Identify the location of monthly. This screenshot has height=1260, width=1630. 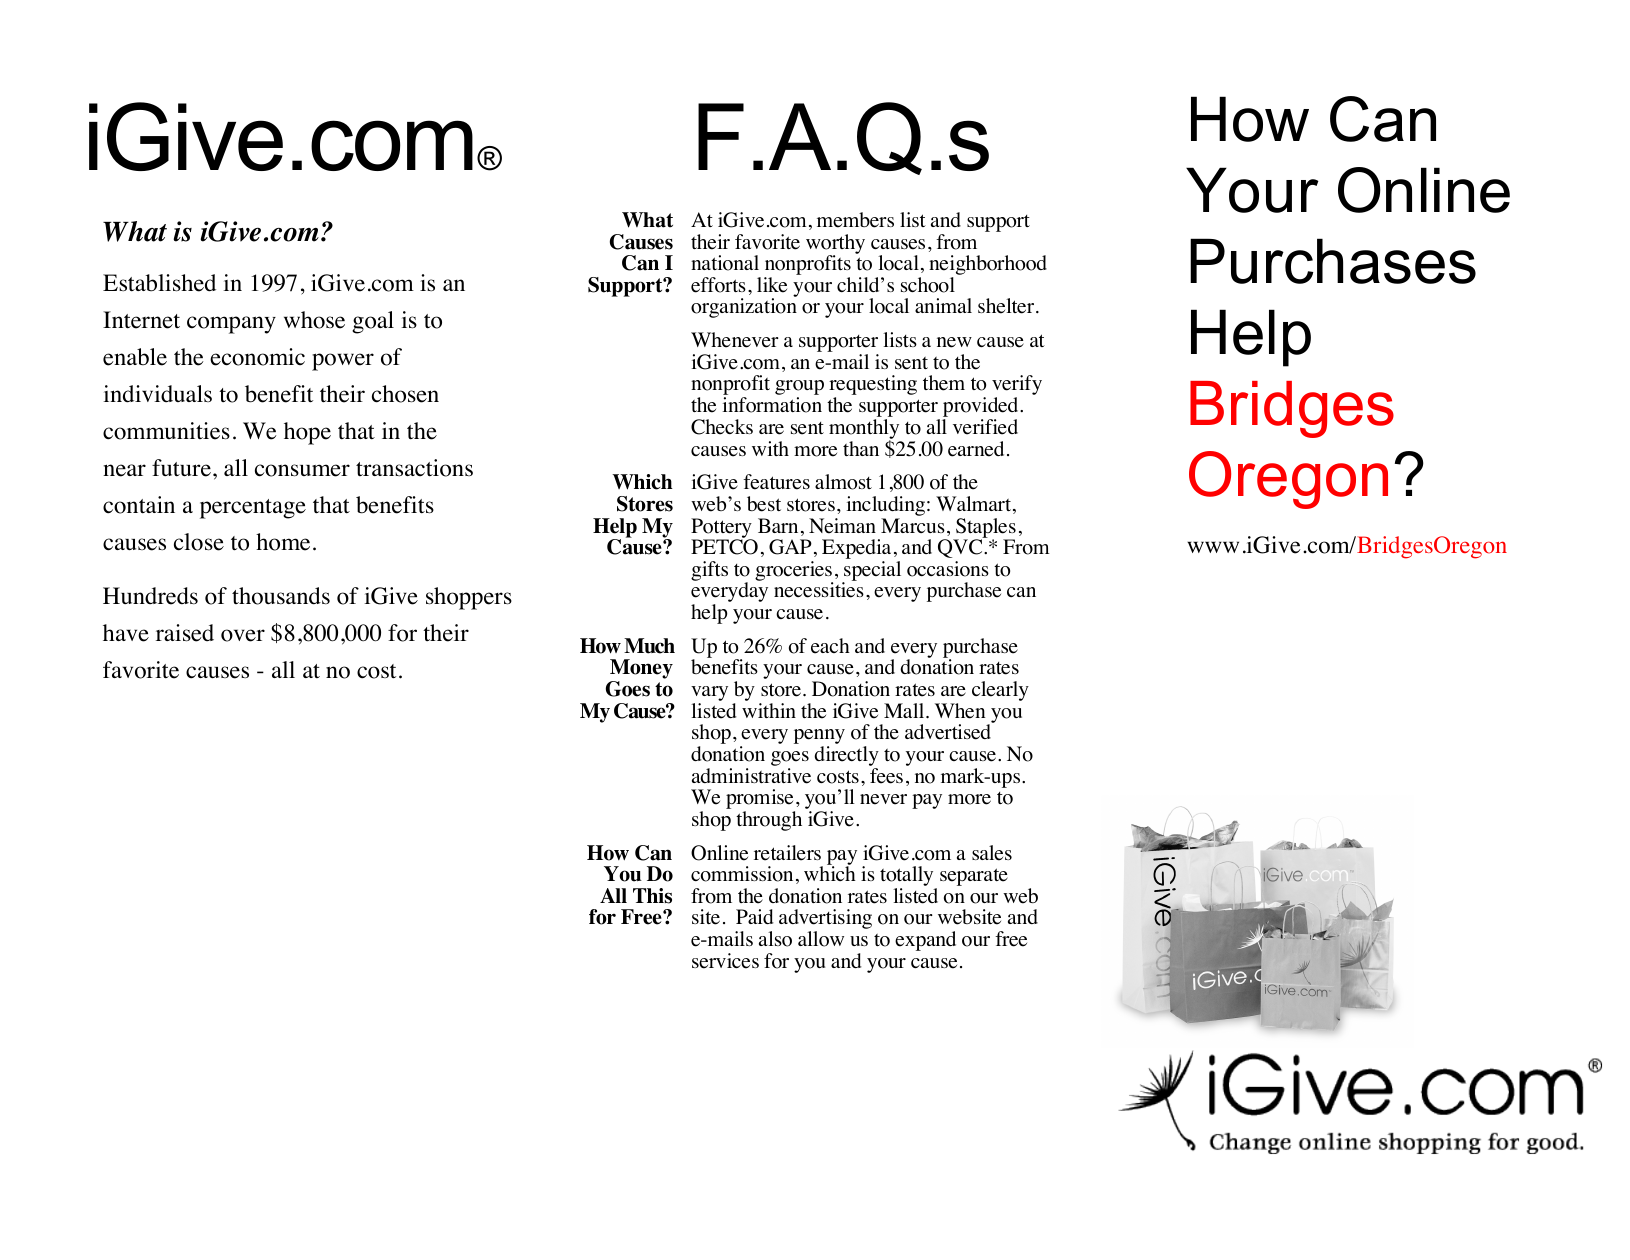
(865, 430).
